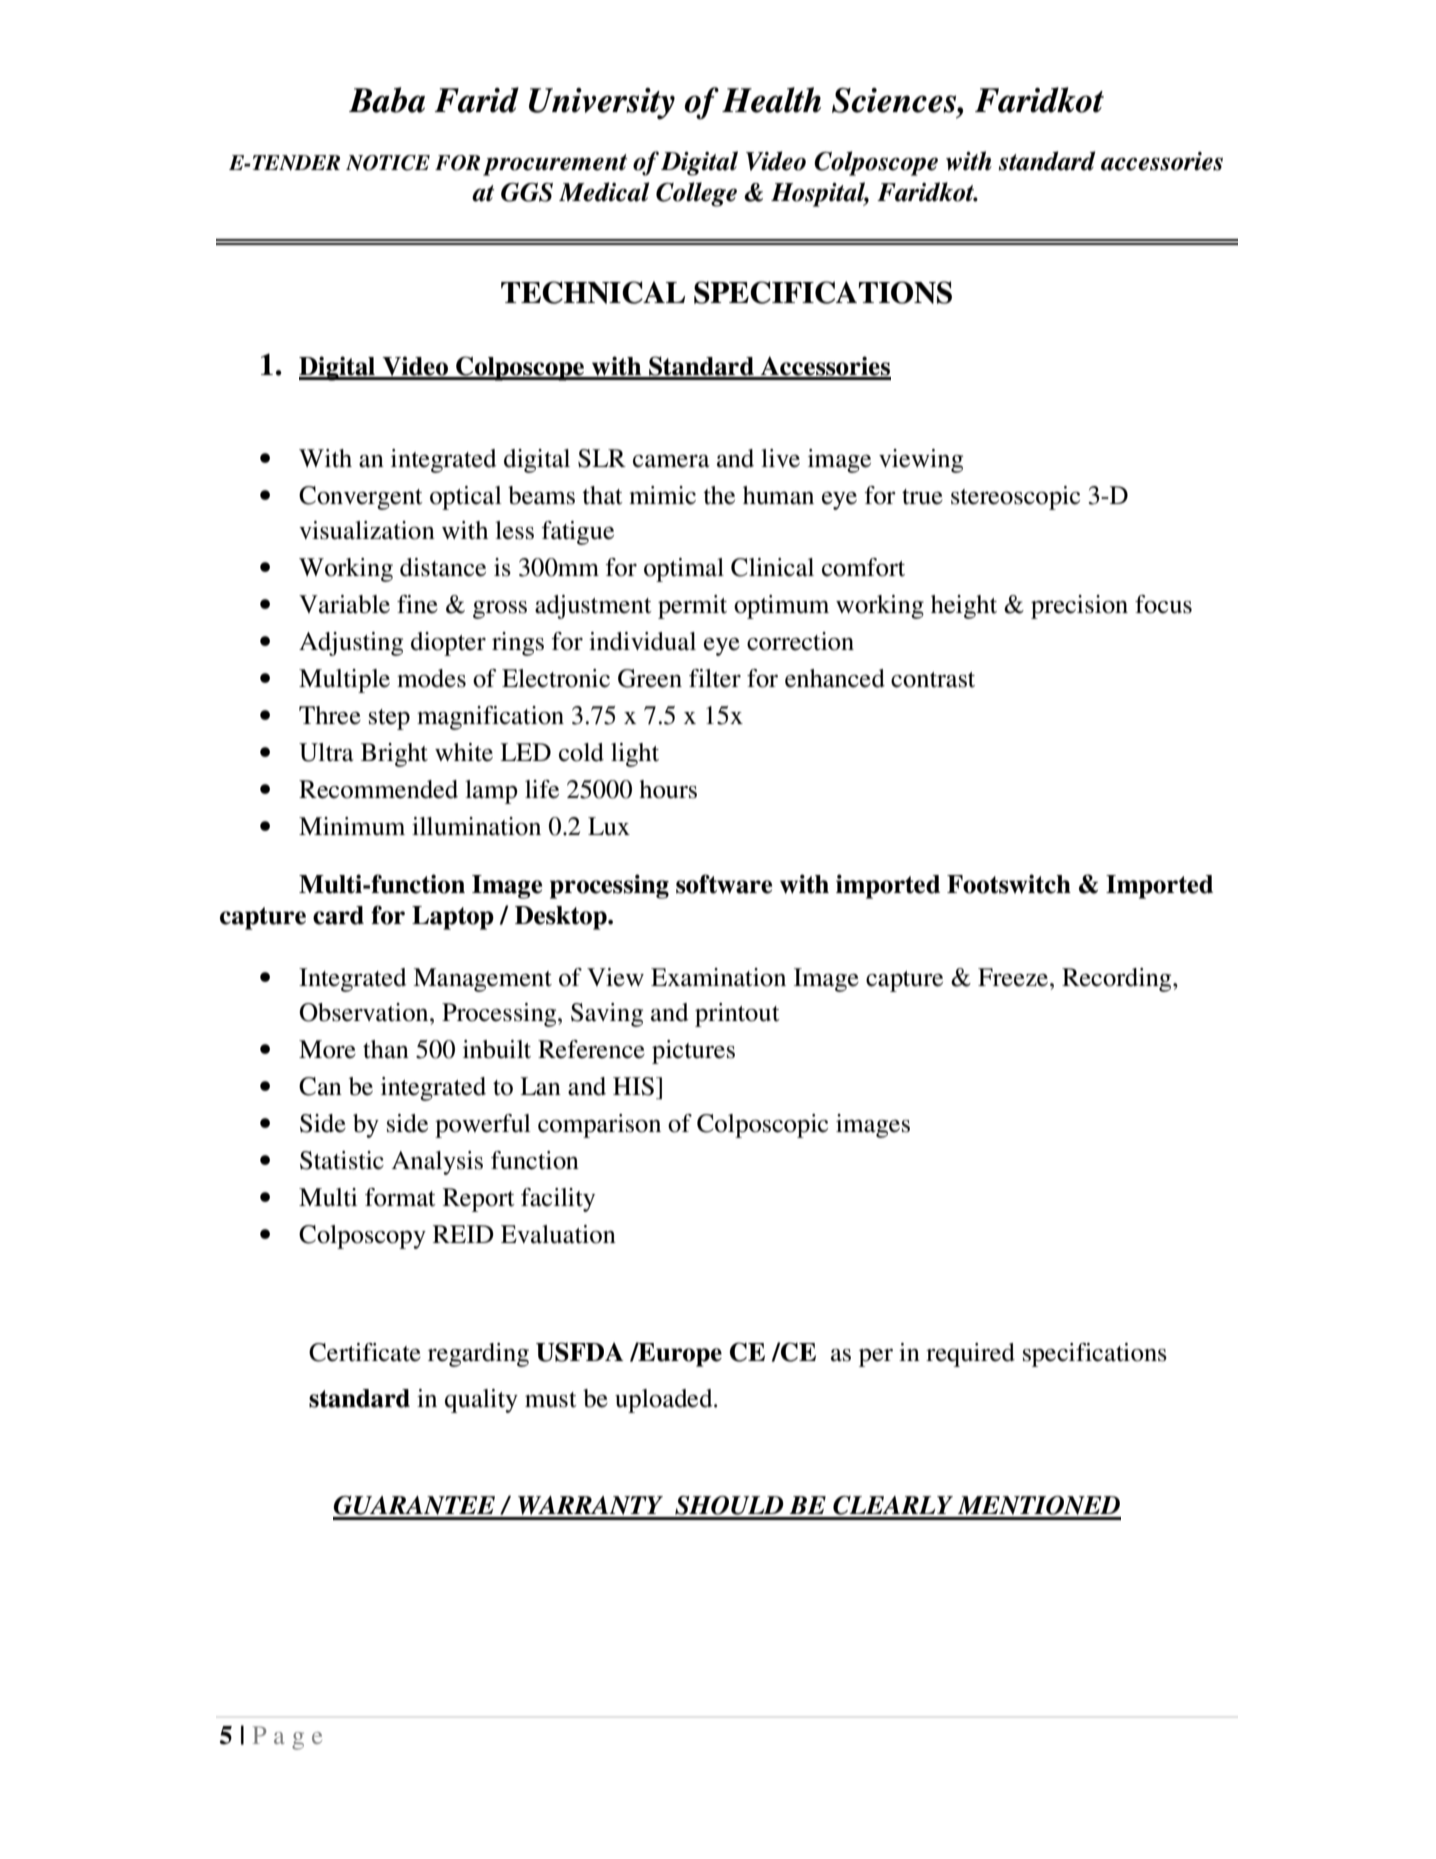 The image size is (1436, 1859). Describe the element at coordinates (388, 163) in the screenshot. I see `NOTICE` at that location.
